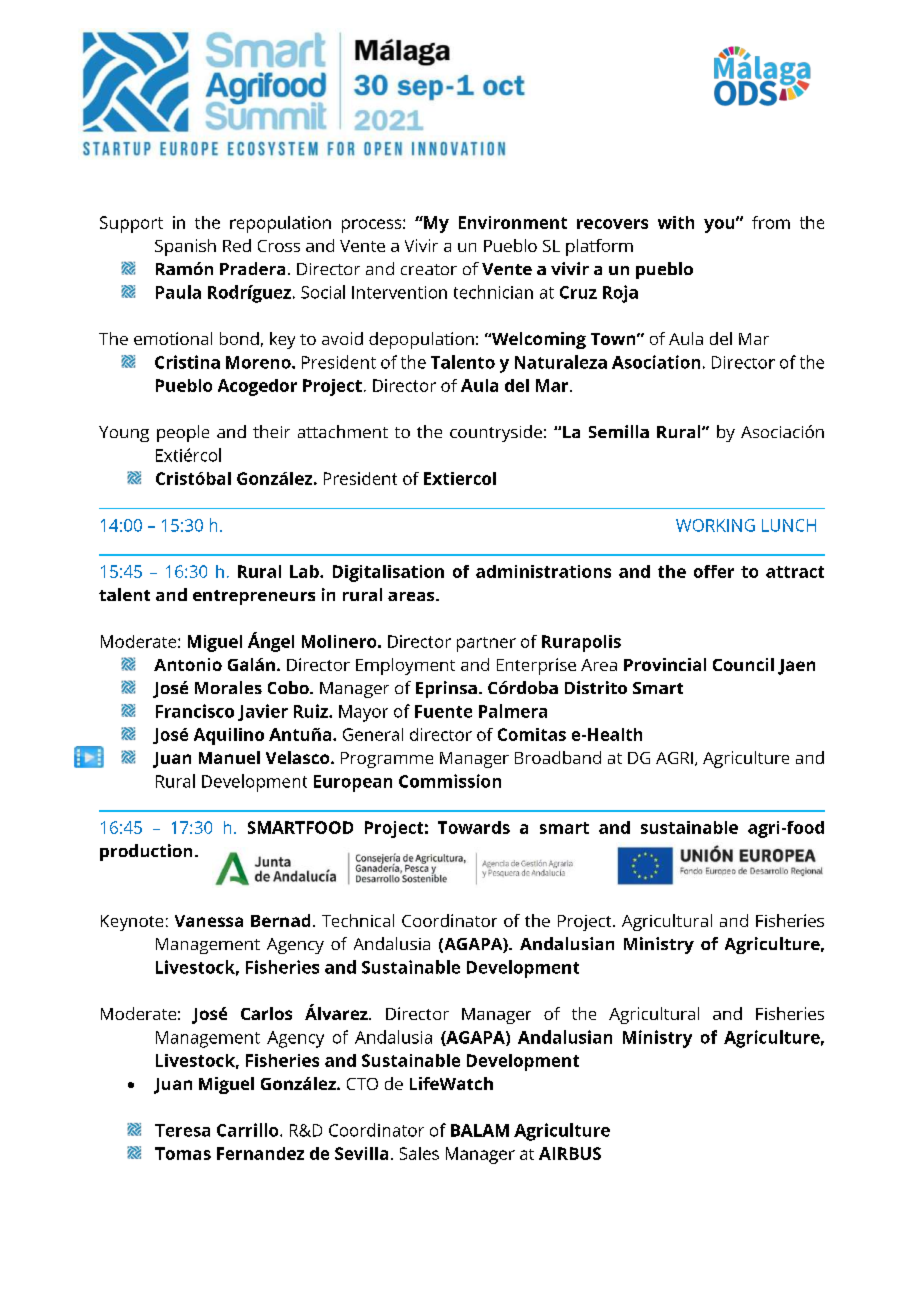  What do you see at coordinates (676, 222) in the document?
I see `with` at bounding box center [676, 222].
